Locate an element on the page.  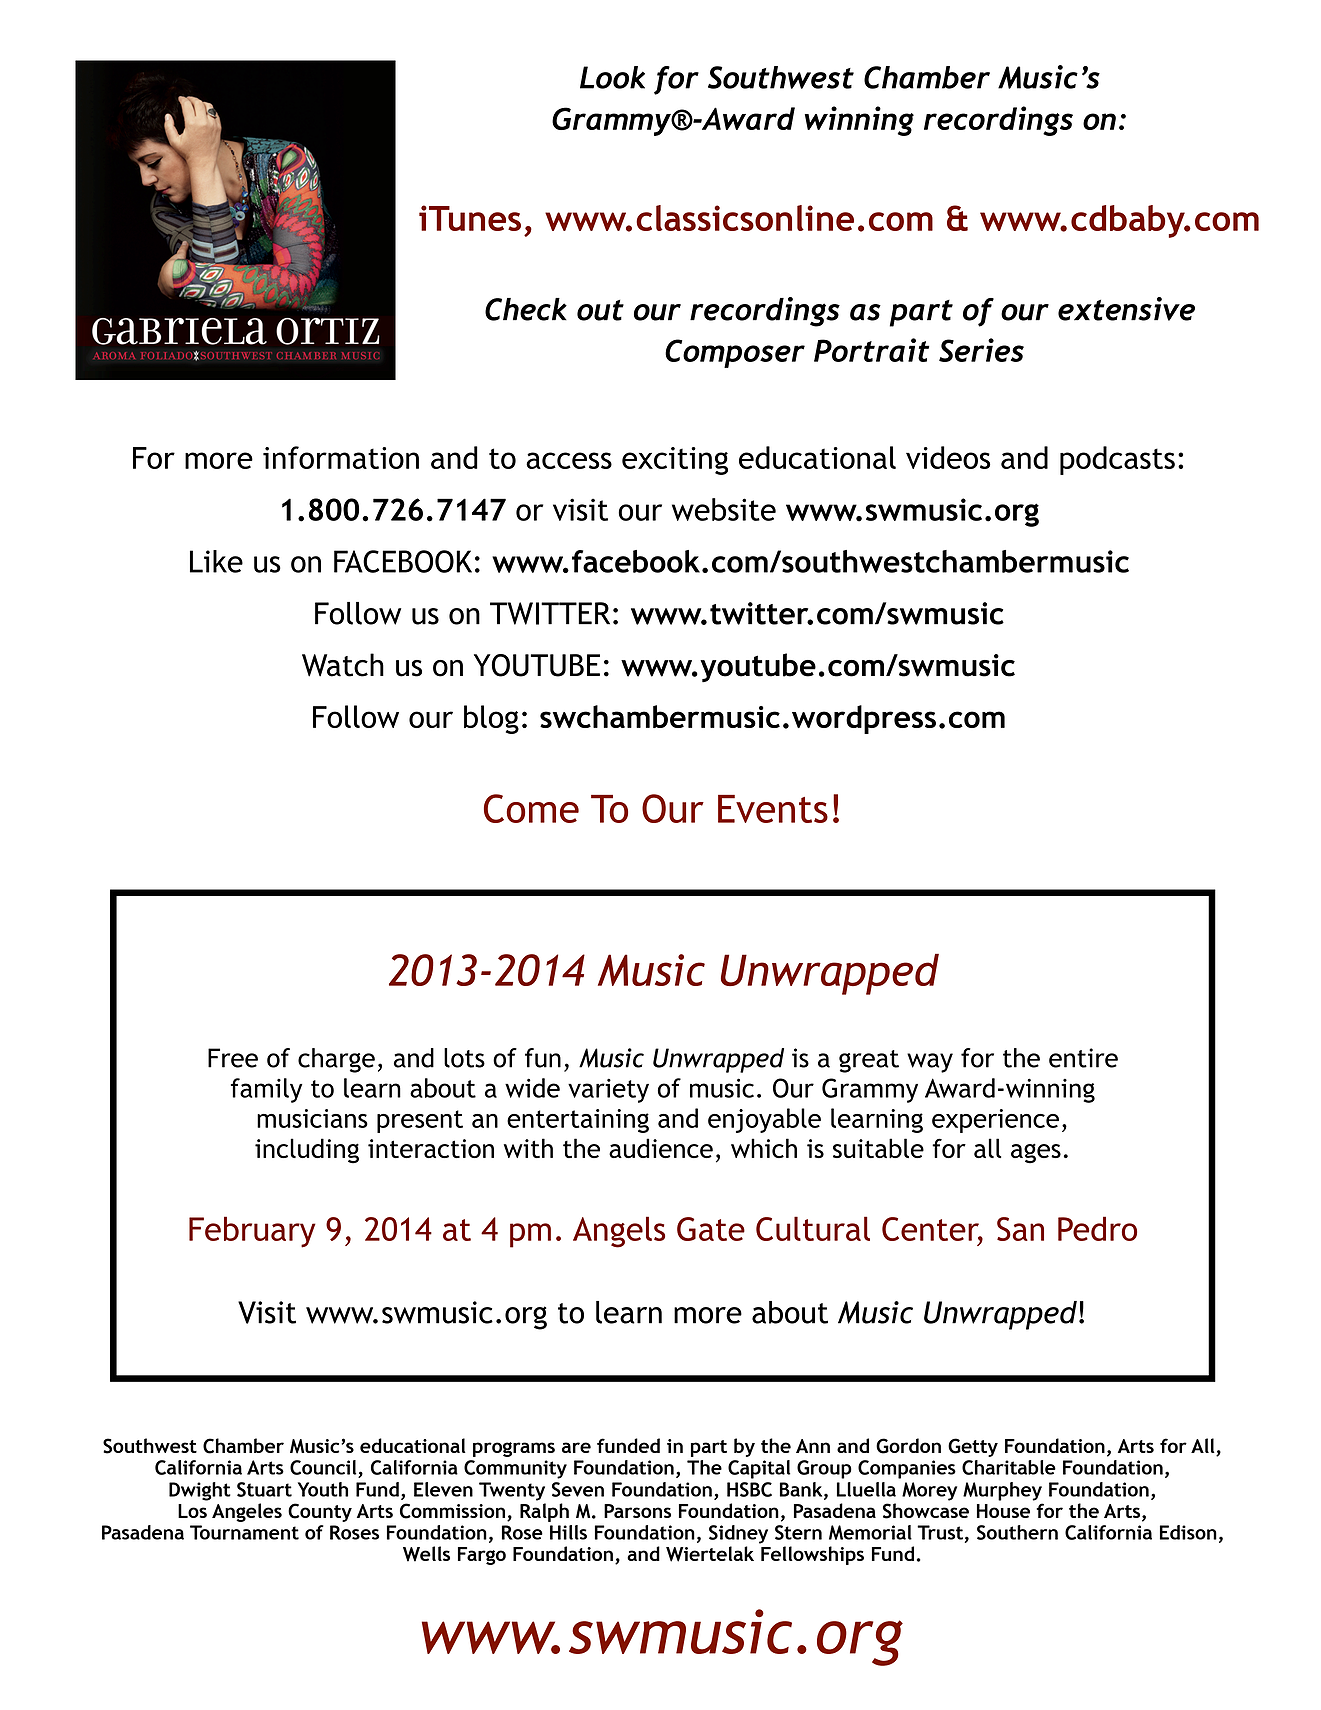
audience is located at coordinates (661, 1148).
